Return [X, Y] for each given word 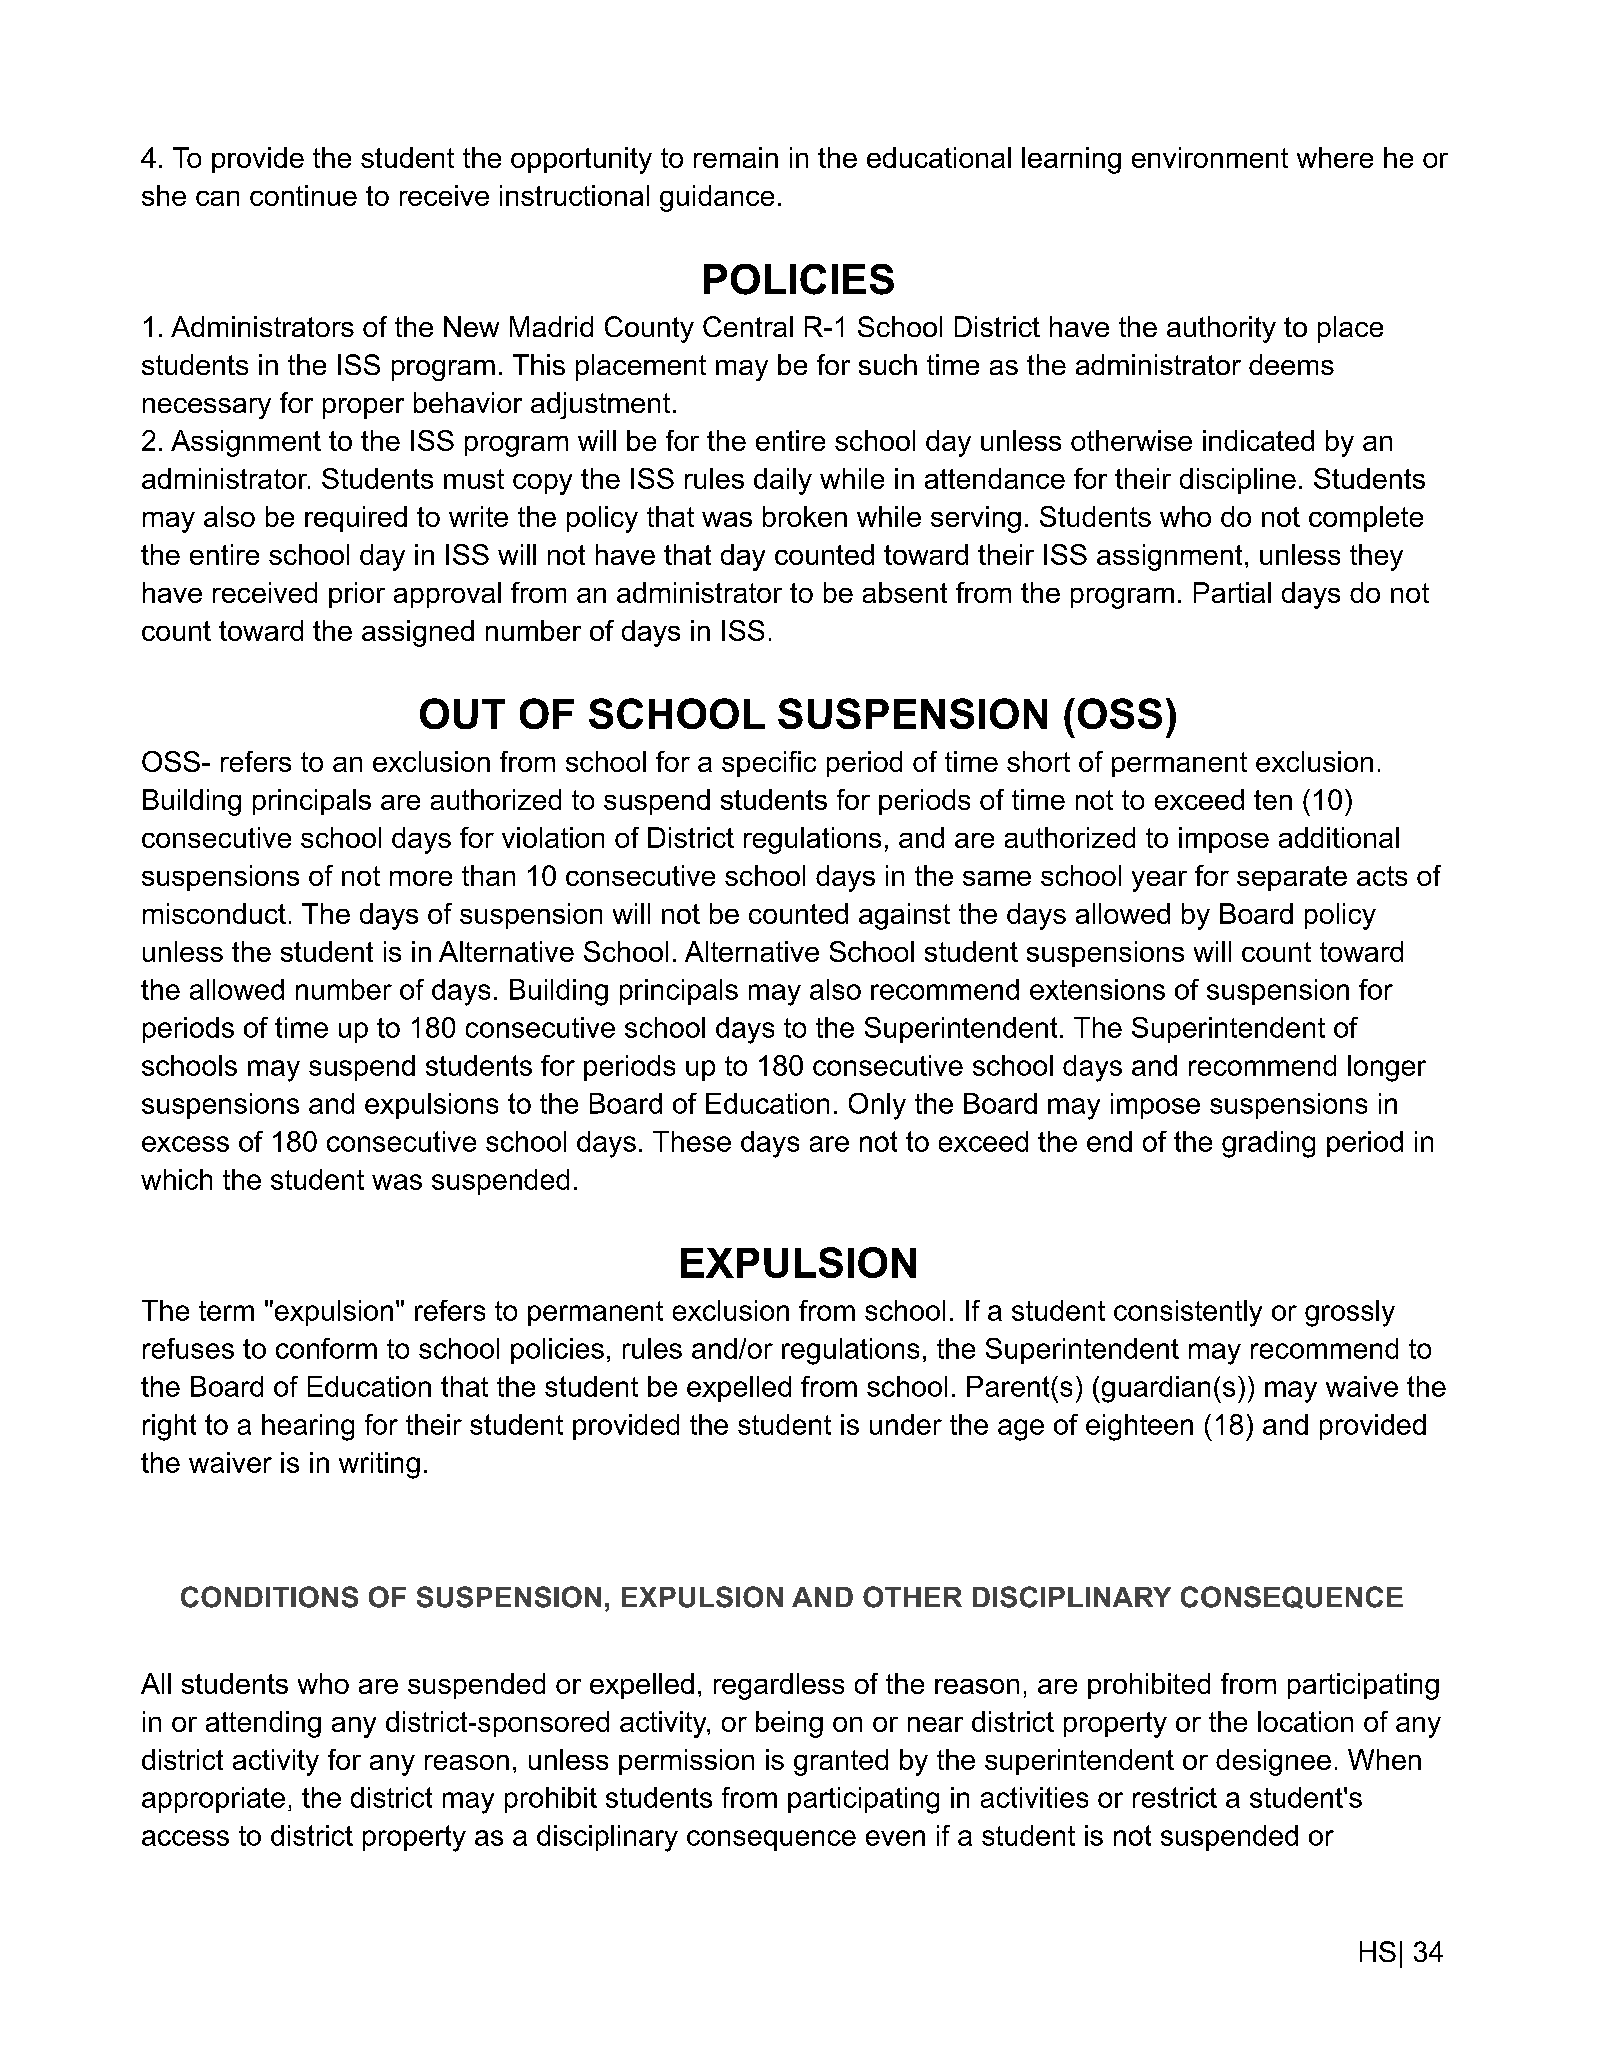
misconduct [214, 913]
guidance [717, 198]
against [904, 916]
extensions [1097, 989]
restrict [1175, 1797]
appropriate [213, 1800]
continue [303, 195]
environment [1210, 157]
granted [841, 1762]
